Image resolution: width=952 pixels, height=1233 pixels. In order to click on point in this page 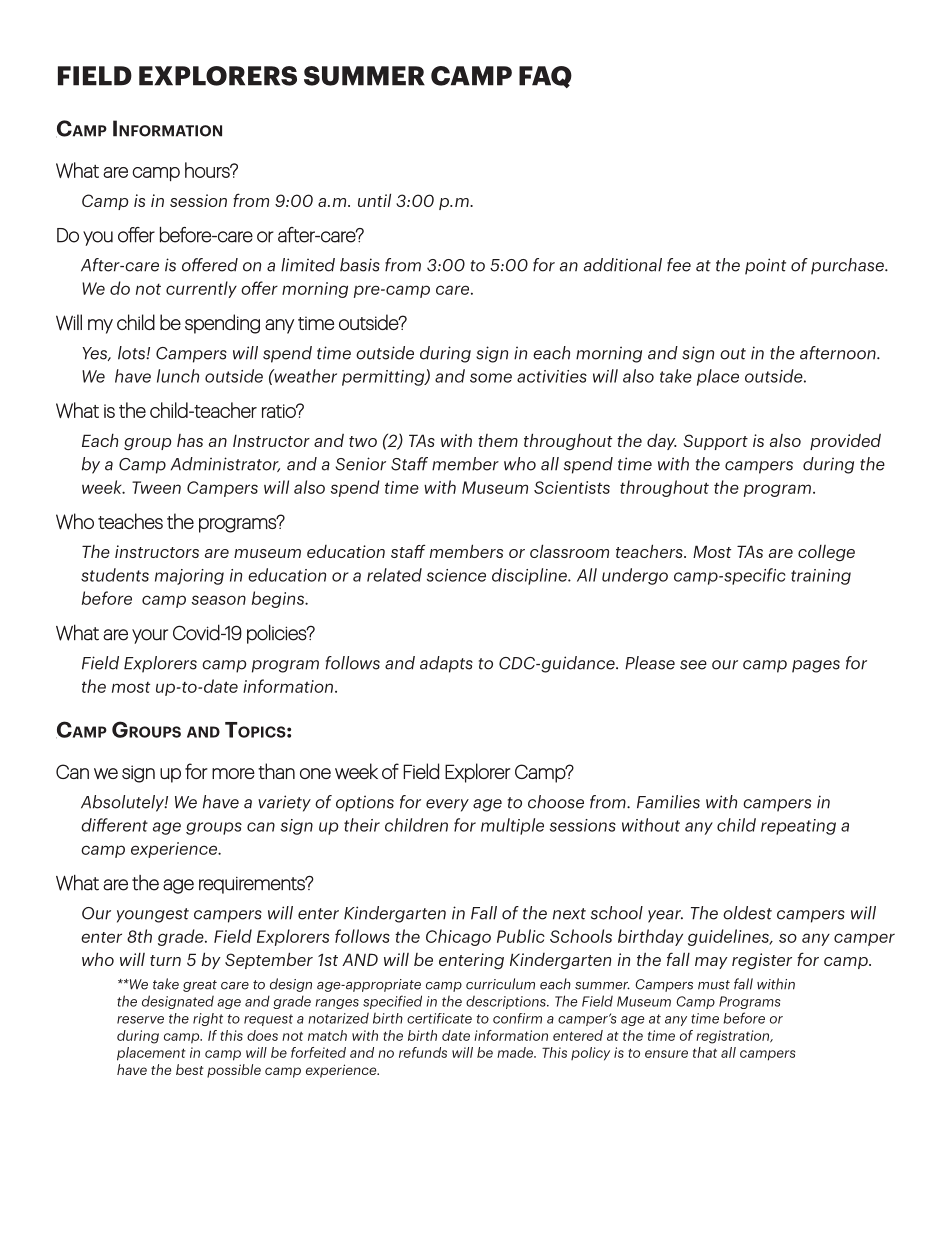, I will do `click(765, 266)`.
